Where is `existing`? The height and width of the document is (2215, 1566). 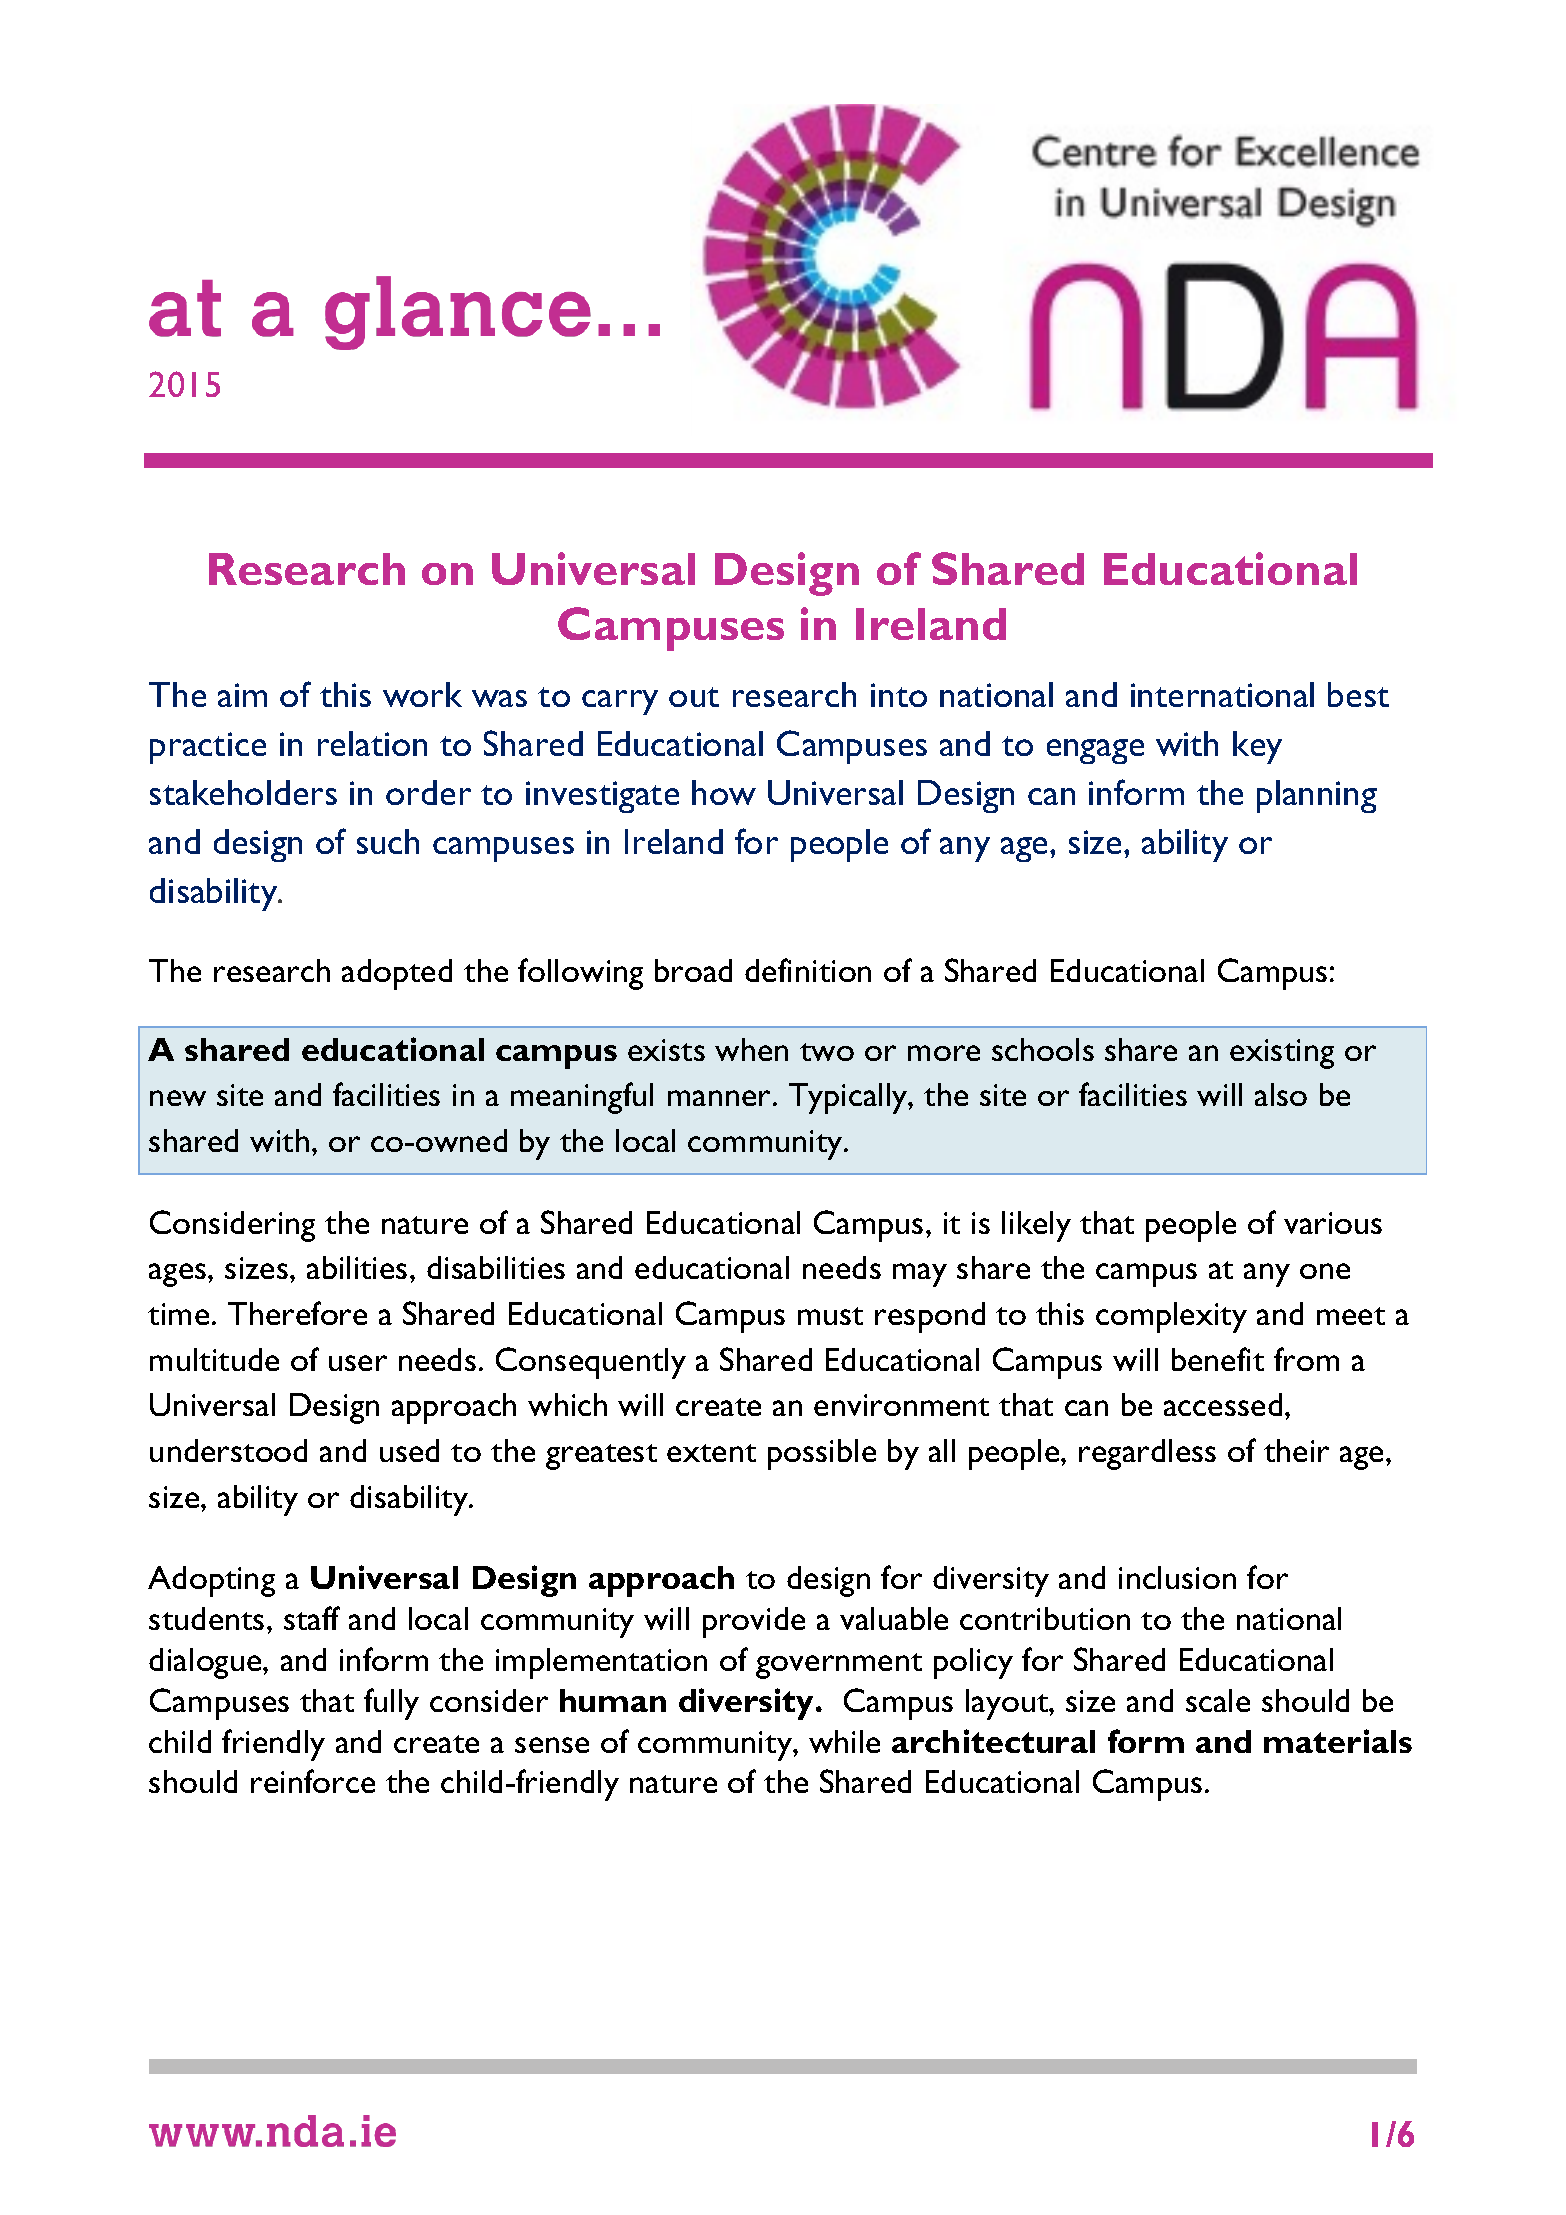
existing is located at coordinates (1282, 1054).
